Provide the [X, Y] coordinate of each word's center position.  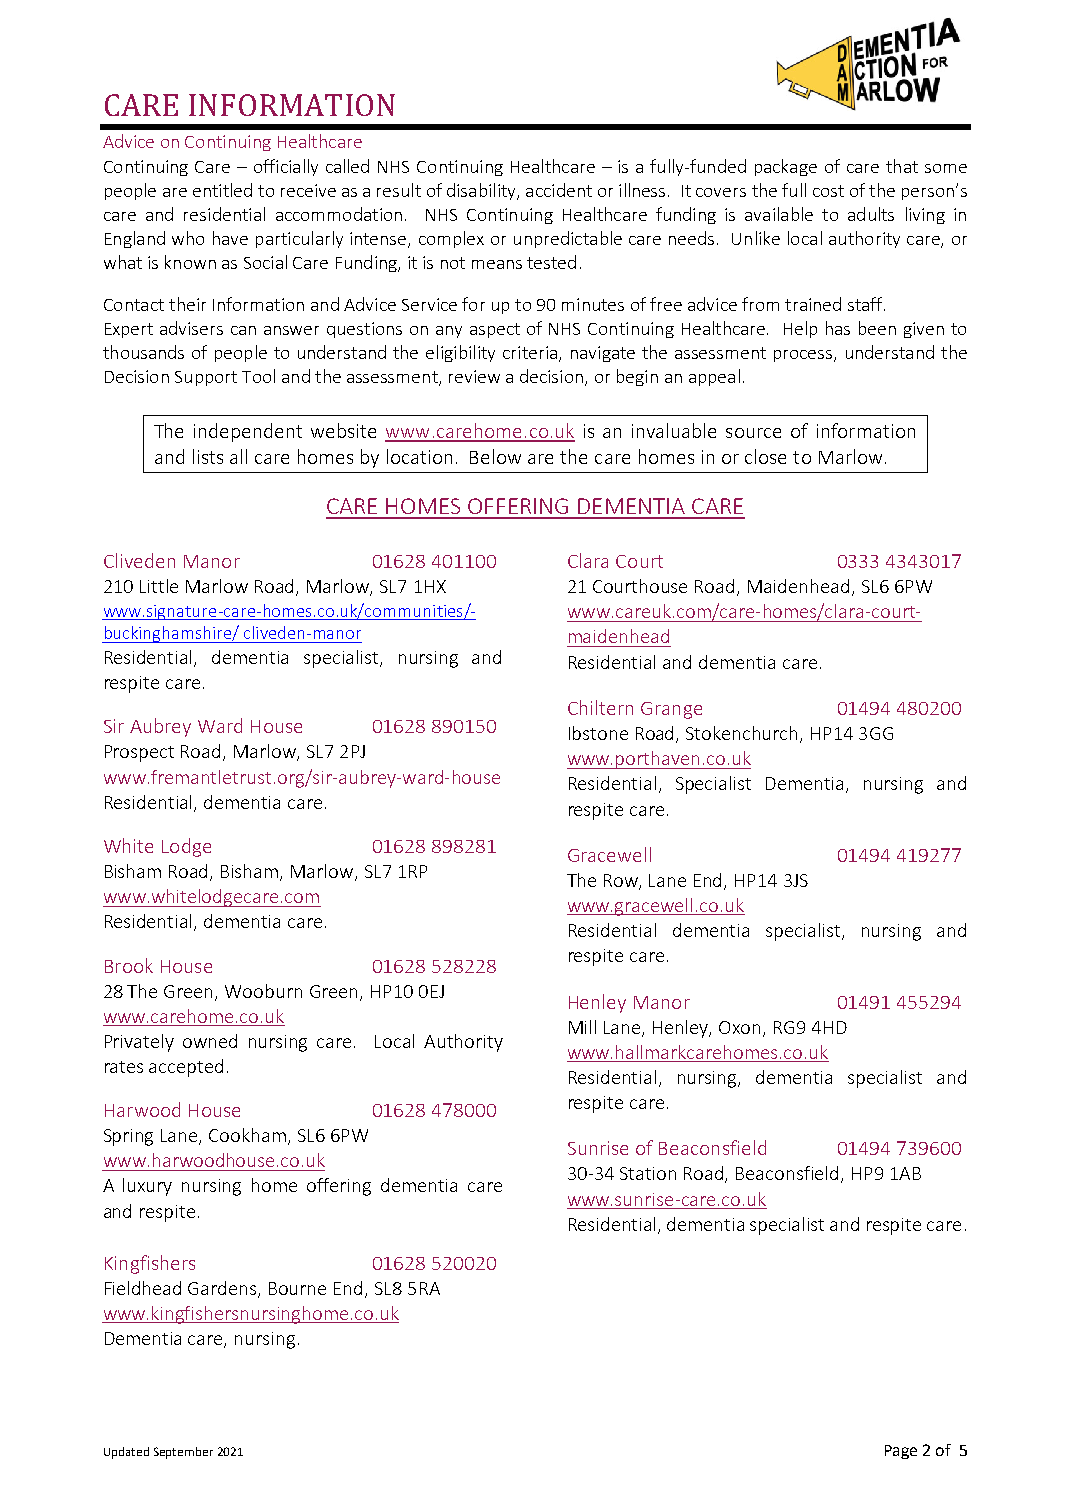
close [765, 456]
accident [559, 190]
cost [828, 191]
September [183, 1453]
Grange [671, 710]
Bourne [297, 1288]
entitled [222, 190]
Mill [582, 1027]
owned [210, 1041]
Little [159, 586]
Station [648, 1173]
